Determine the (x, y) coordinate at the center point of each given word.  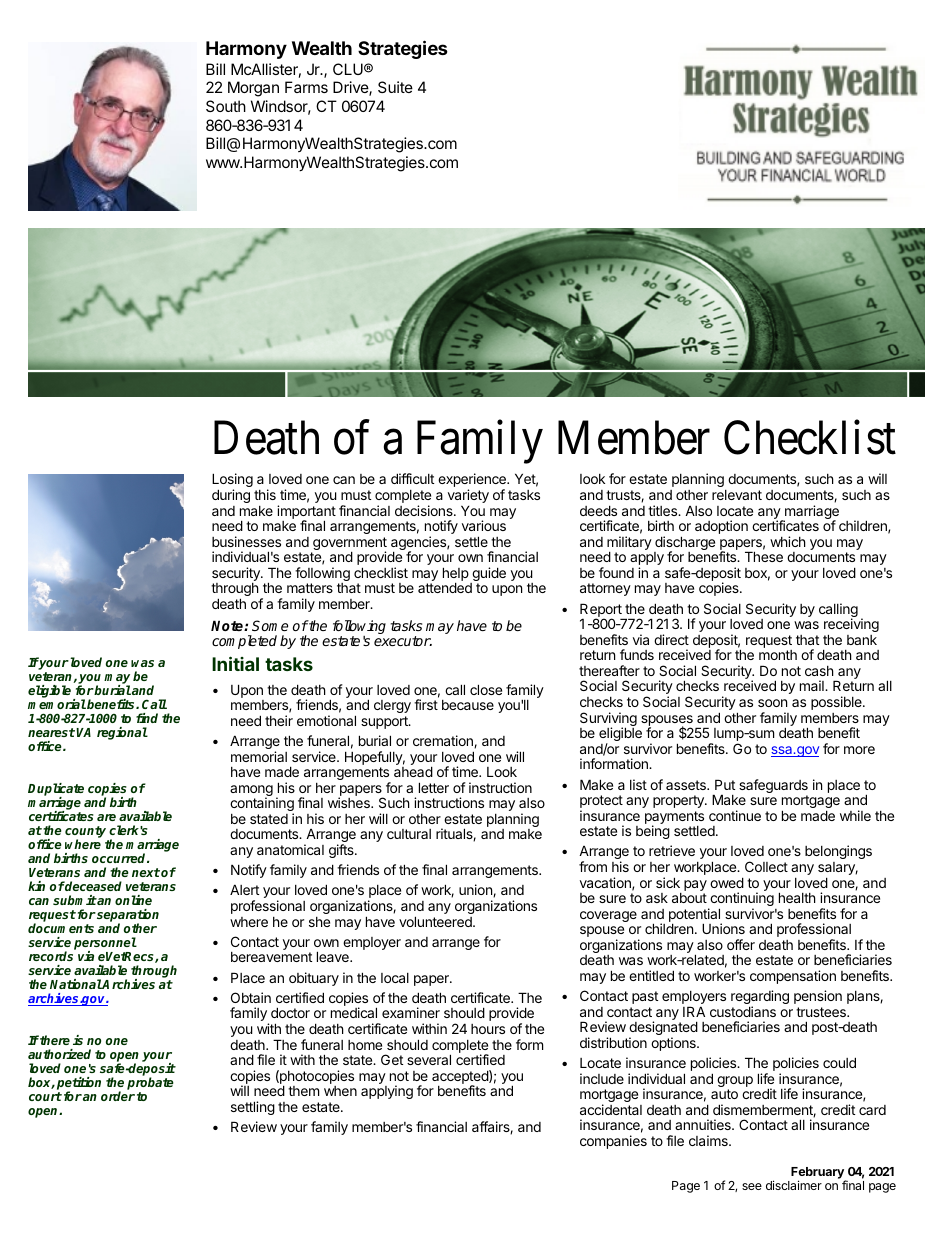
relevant (737, 495)
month (778, 655)
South (226, 106)
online (133, 900)
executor (403, 641)
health (797, 897)
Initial (235, 663)
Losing (232, 481)
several (429, 1059)
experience (473, 481)
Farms (306, 87)
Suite (395, 87)
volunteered (436, 921)
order (118, 1096)
